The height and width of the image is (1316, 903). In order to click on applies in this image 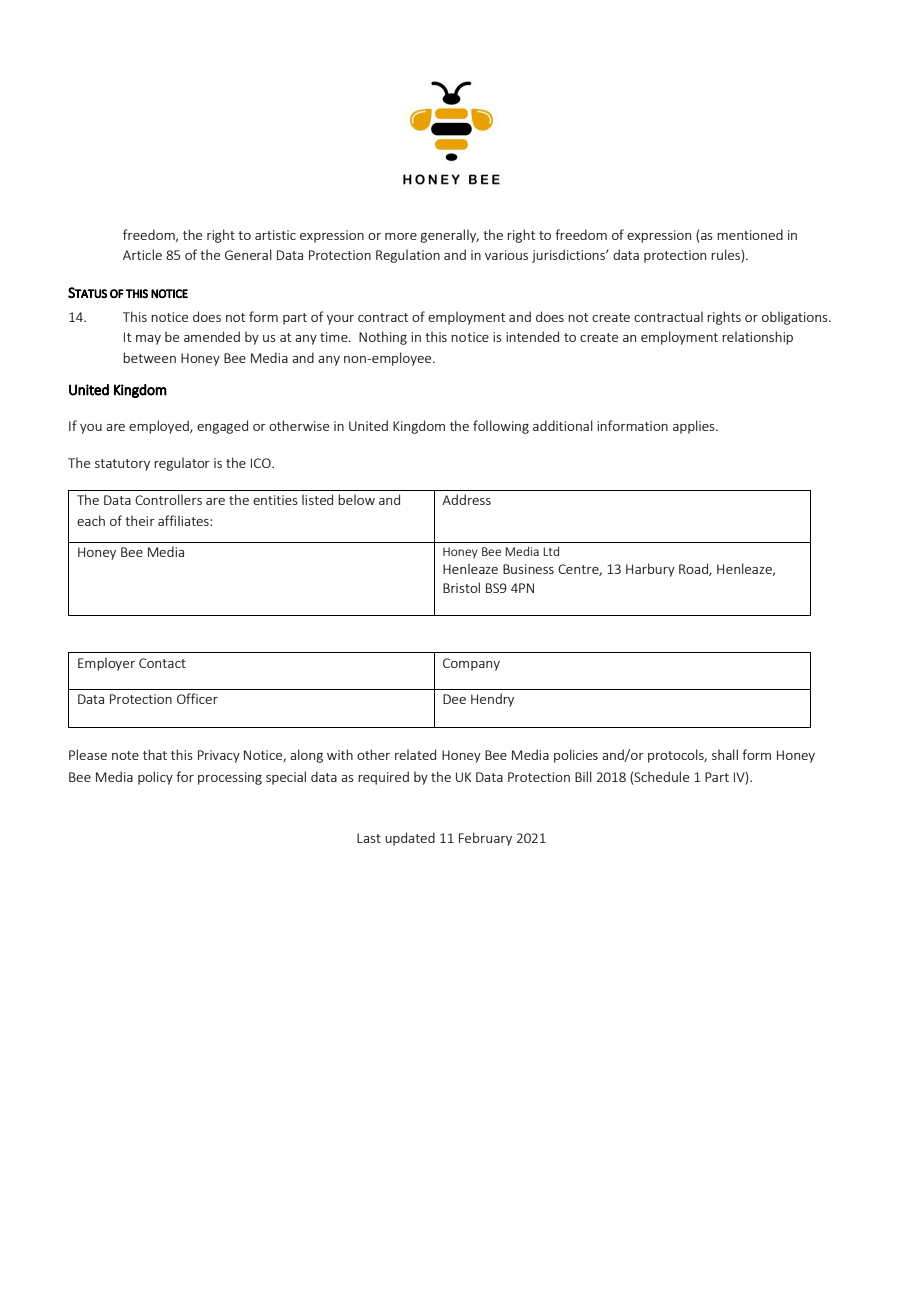, I will do `click(695, 427)`.
